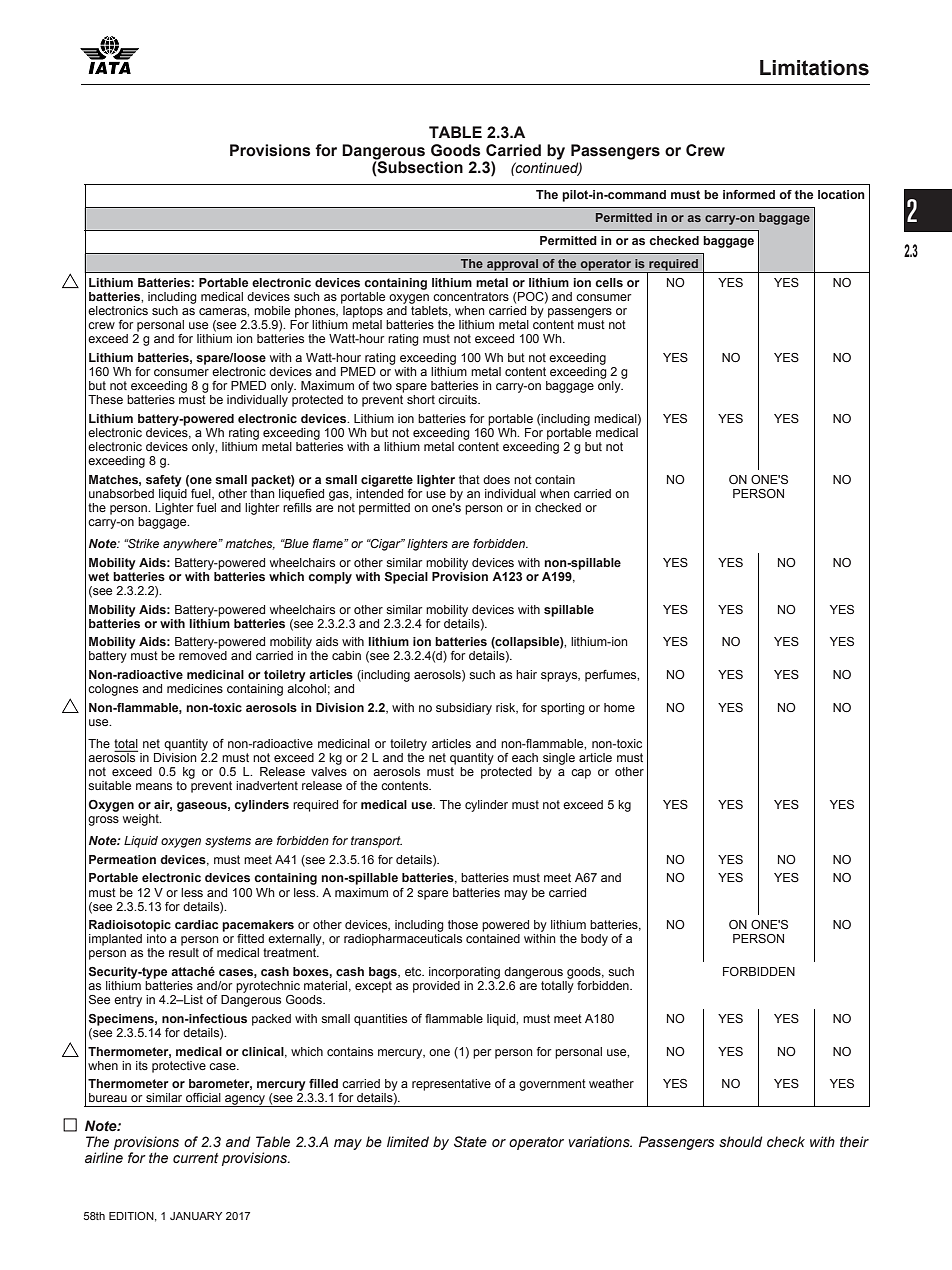 Image resolution: width=952 pixels, height=1270 pixels. I want to click on current, so click(196, 1158).
